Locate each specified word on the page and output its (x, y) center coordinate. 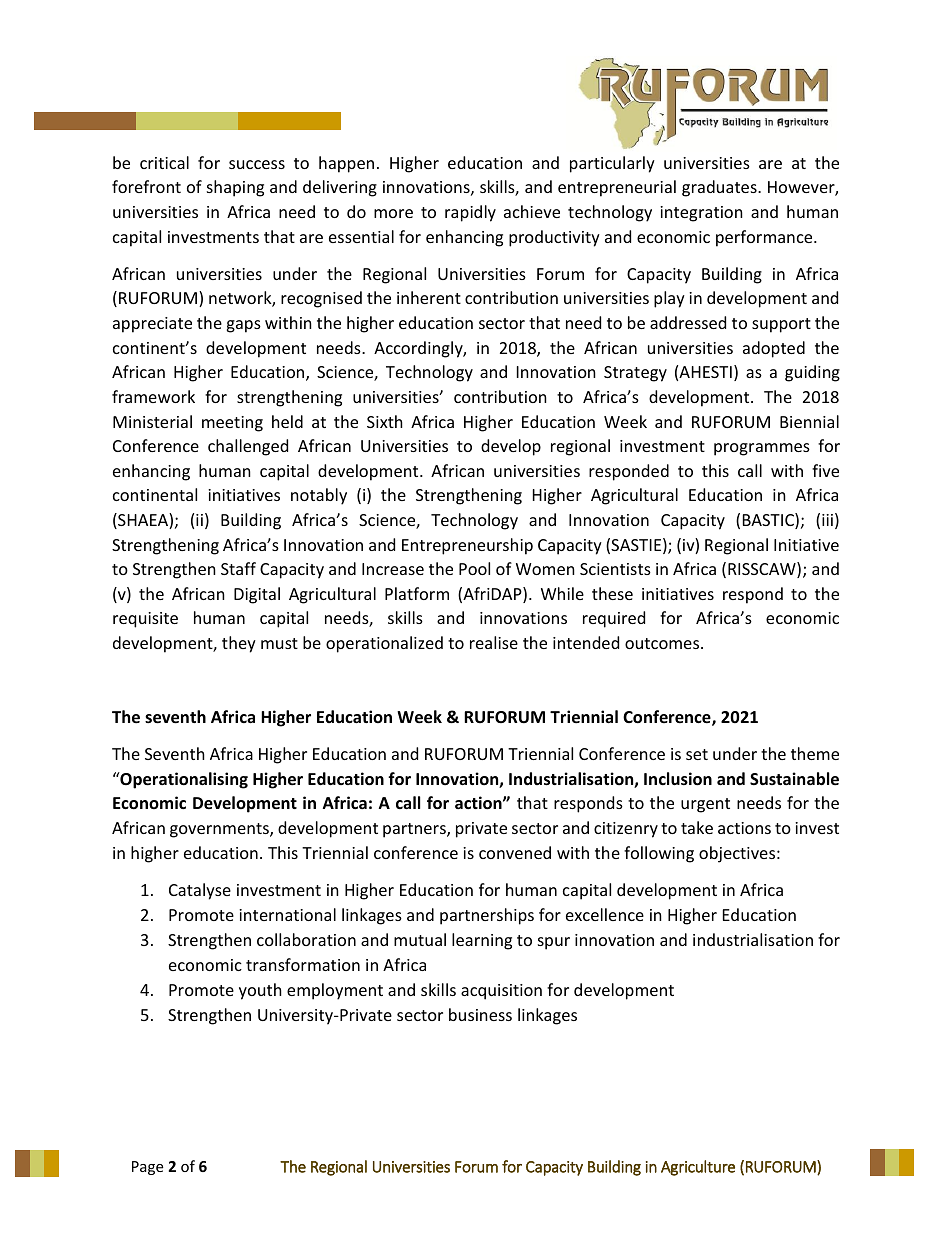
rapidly (470, 213)
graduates (720, 188)
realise (494, 642)
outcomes (663, 643)
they (239, 644)
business (480, 1014)
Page (147, 1168)
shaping (235, 188)
